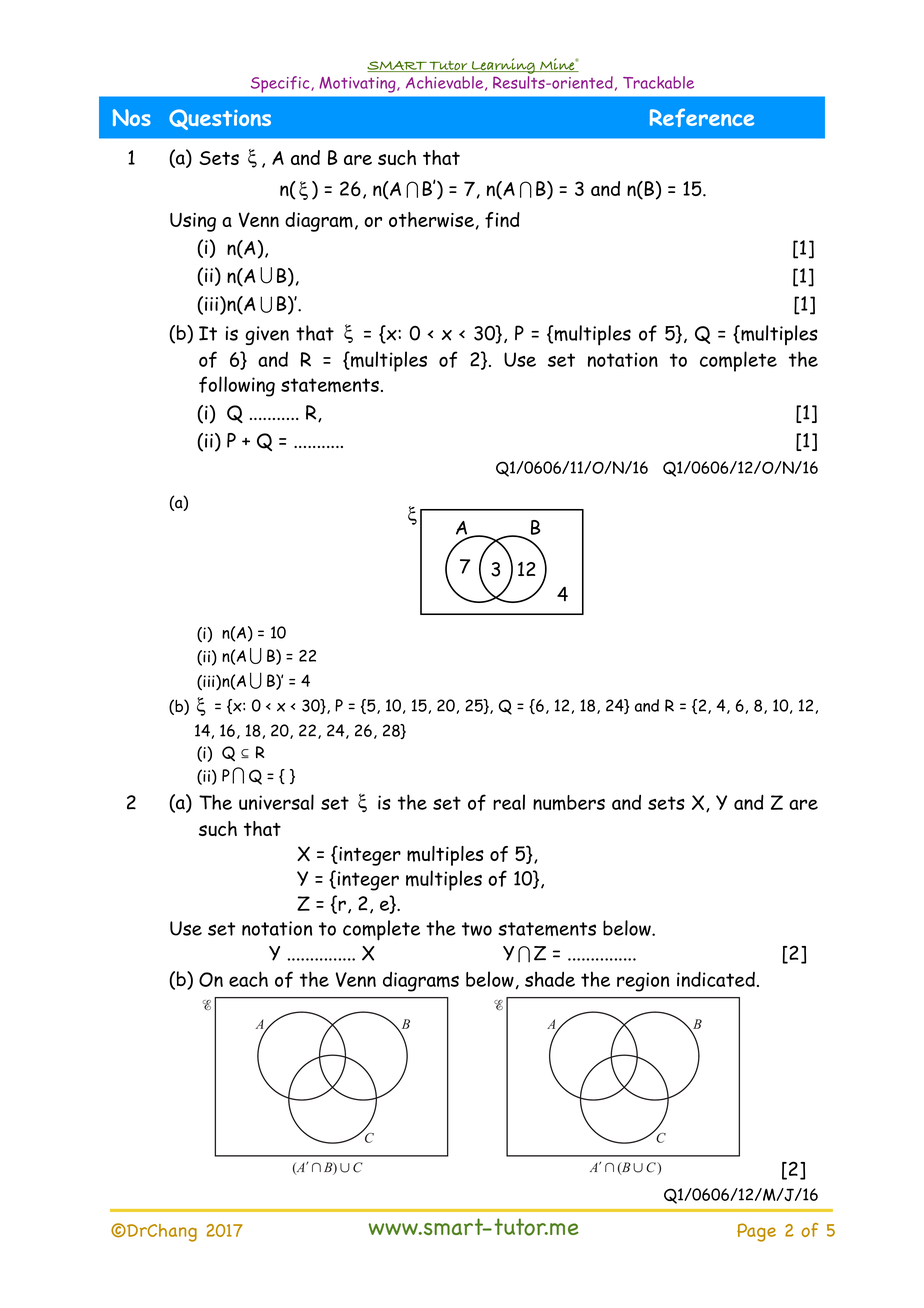  Describe the element at coordinates (281, 84) in the page. I see `Specific` at that location.
